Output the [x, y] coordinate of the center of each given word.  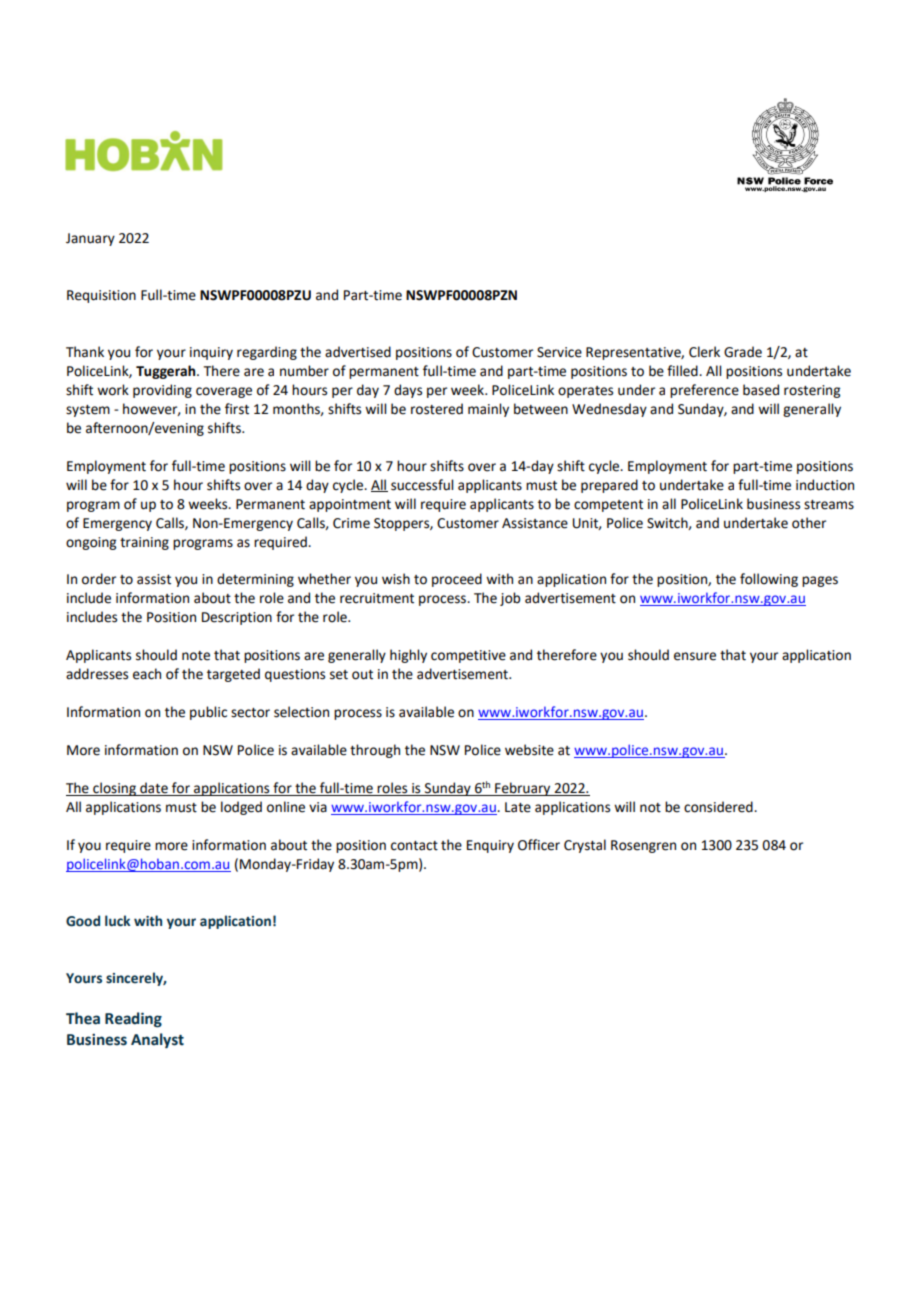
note [196, 656]
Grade [743, 352]
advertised [358, 352]
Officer [539, 845]
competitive [468, 656]
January [90, 239]
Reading [133, 1020]
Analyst [157, 1040]
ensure [695, 656]
